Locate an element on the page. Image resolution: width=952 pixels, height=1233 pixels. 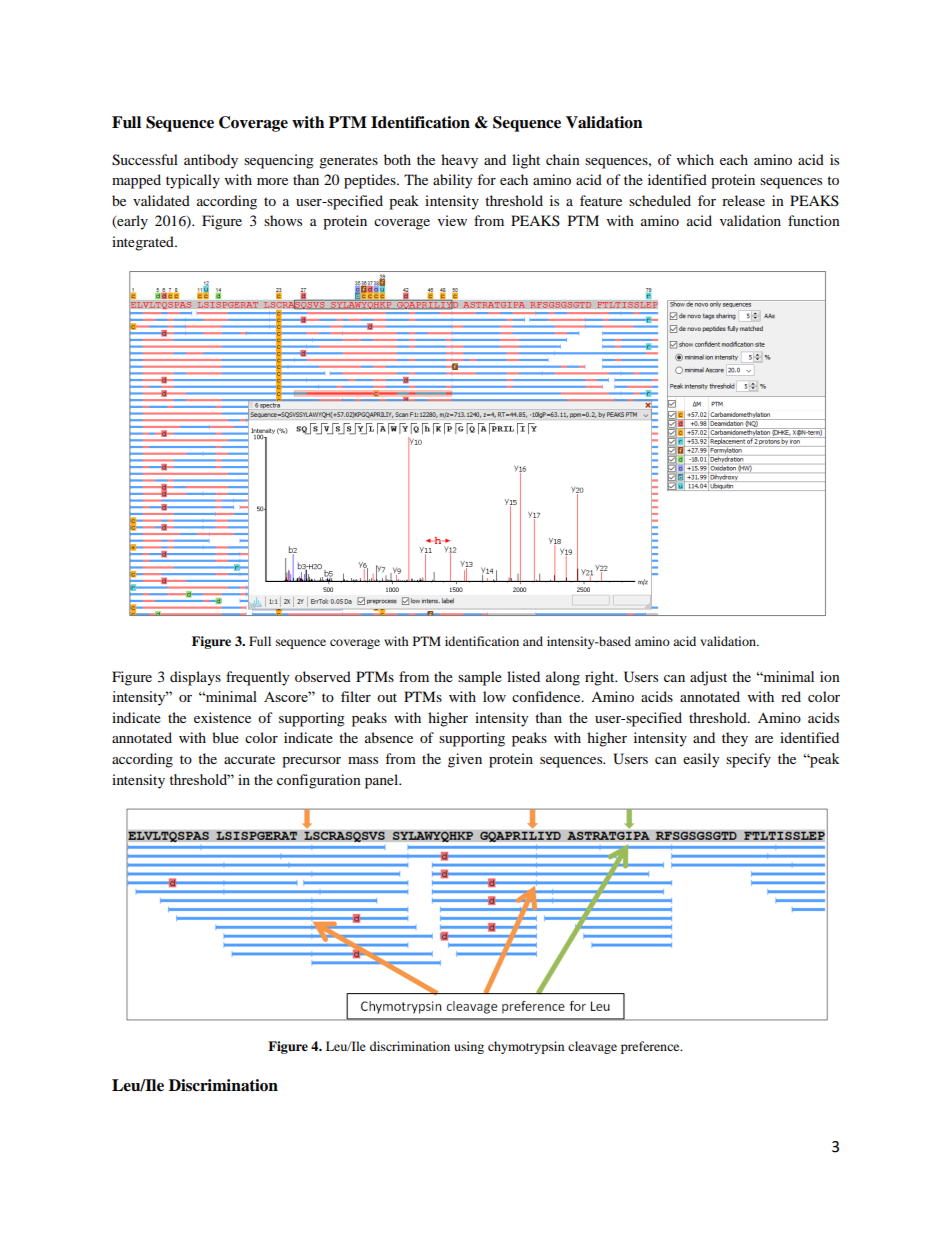
ability is located at coordinates (453, 181).
